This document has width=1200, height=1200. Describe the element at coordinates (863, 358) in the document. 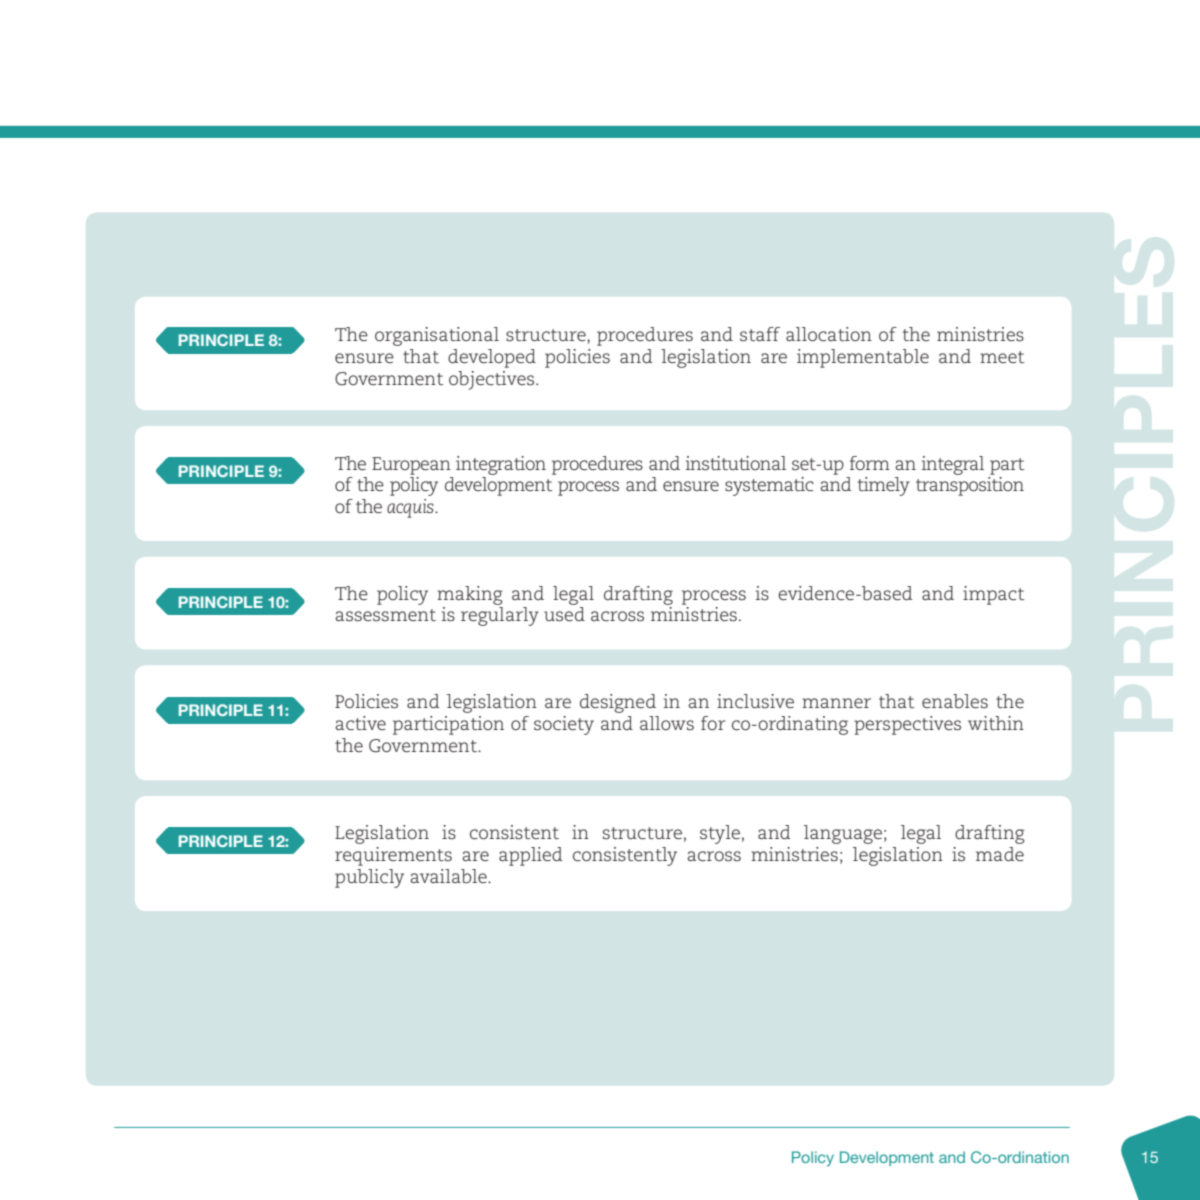

I see `implementable` at that location.
